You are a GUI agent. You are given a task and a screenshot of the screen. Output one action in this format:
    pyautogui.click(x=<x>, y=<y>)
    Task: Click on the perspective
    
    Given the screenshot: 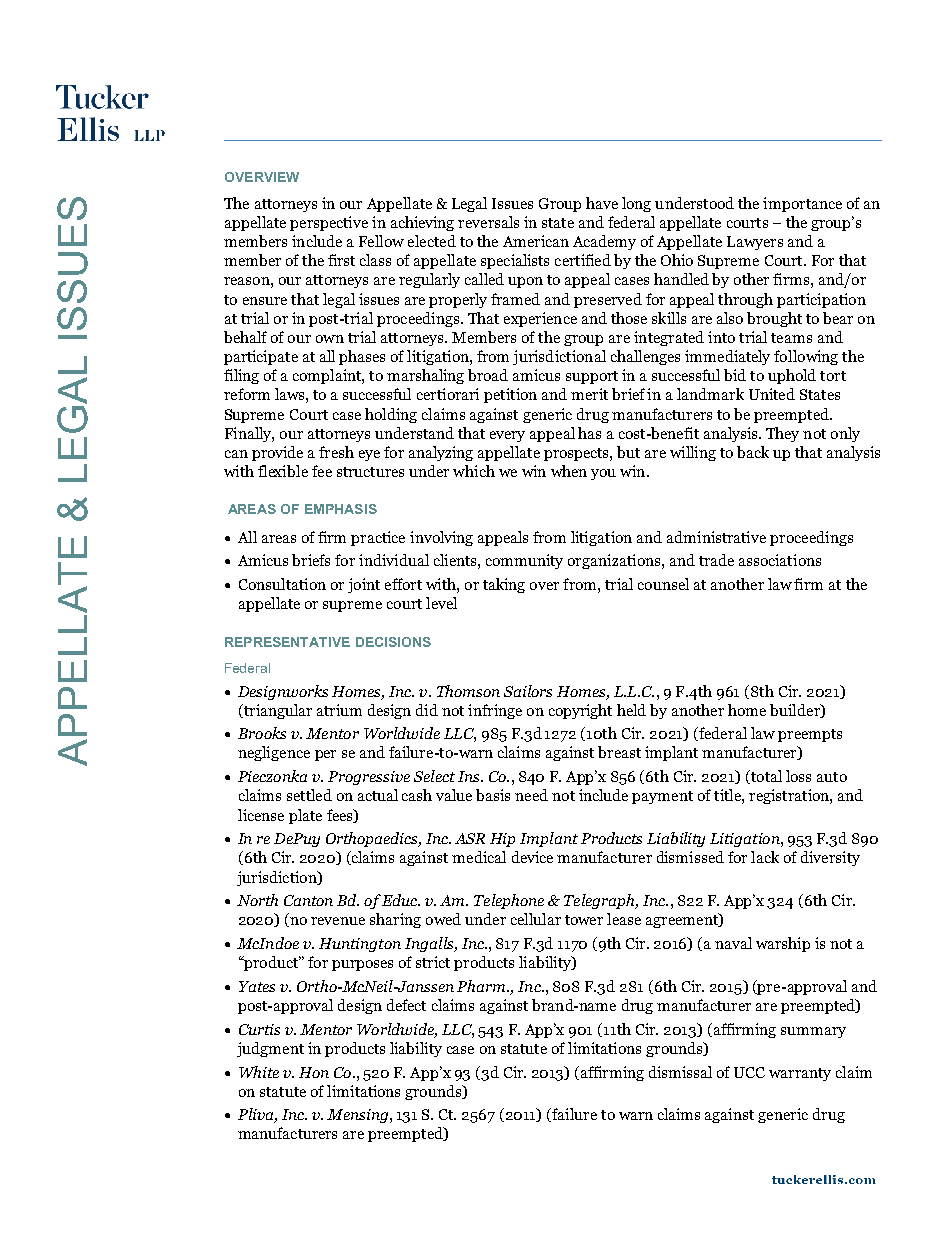 What is the action you would take?
    pyautogui.click(x=329, y=223)
